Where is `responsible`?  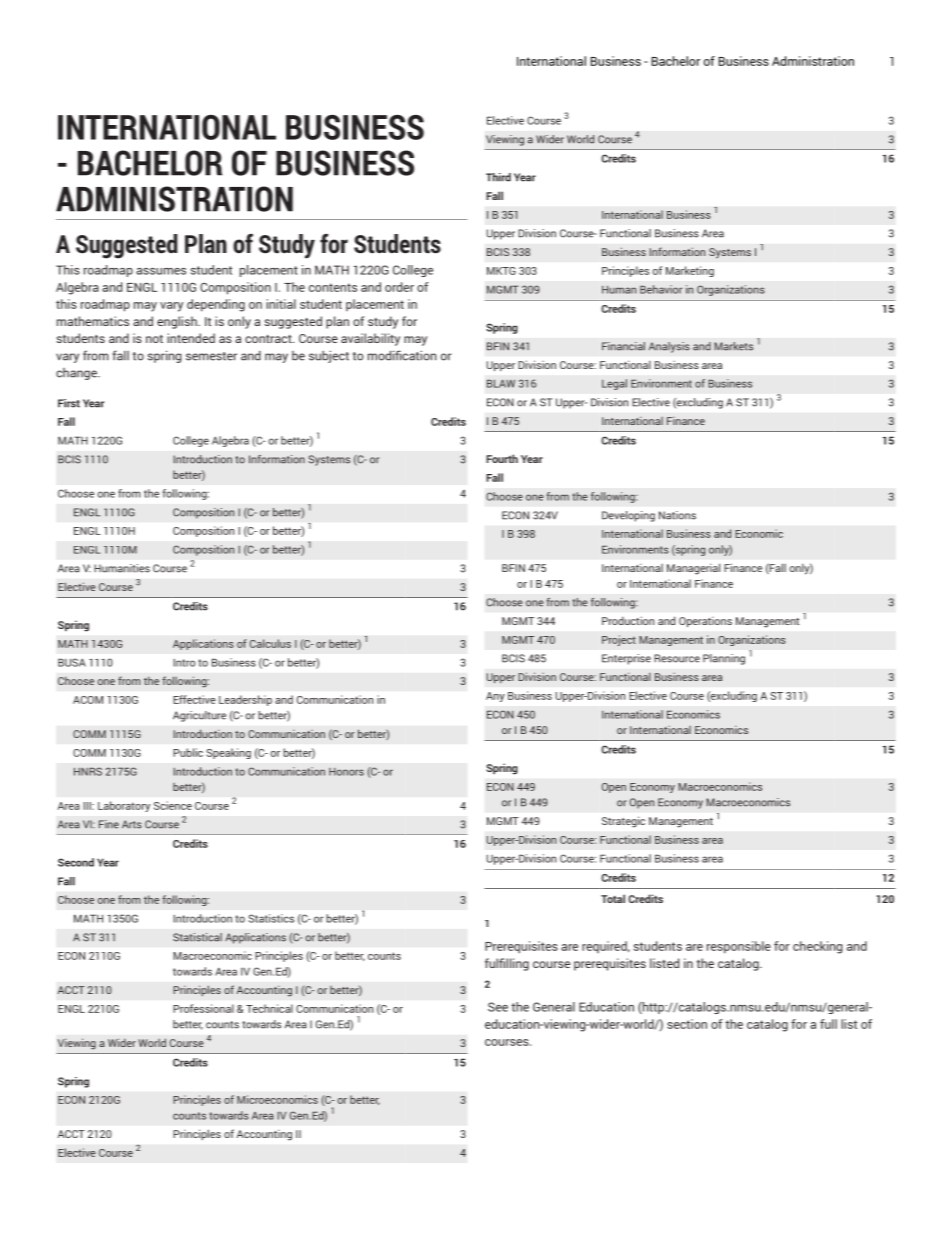 responsible is located at coordinates (739, 947).
